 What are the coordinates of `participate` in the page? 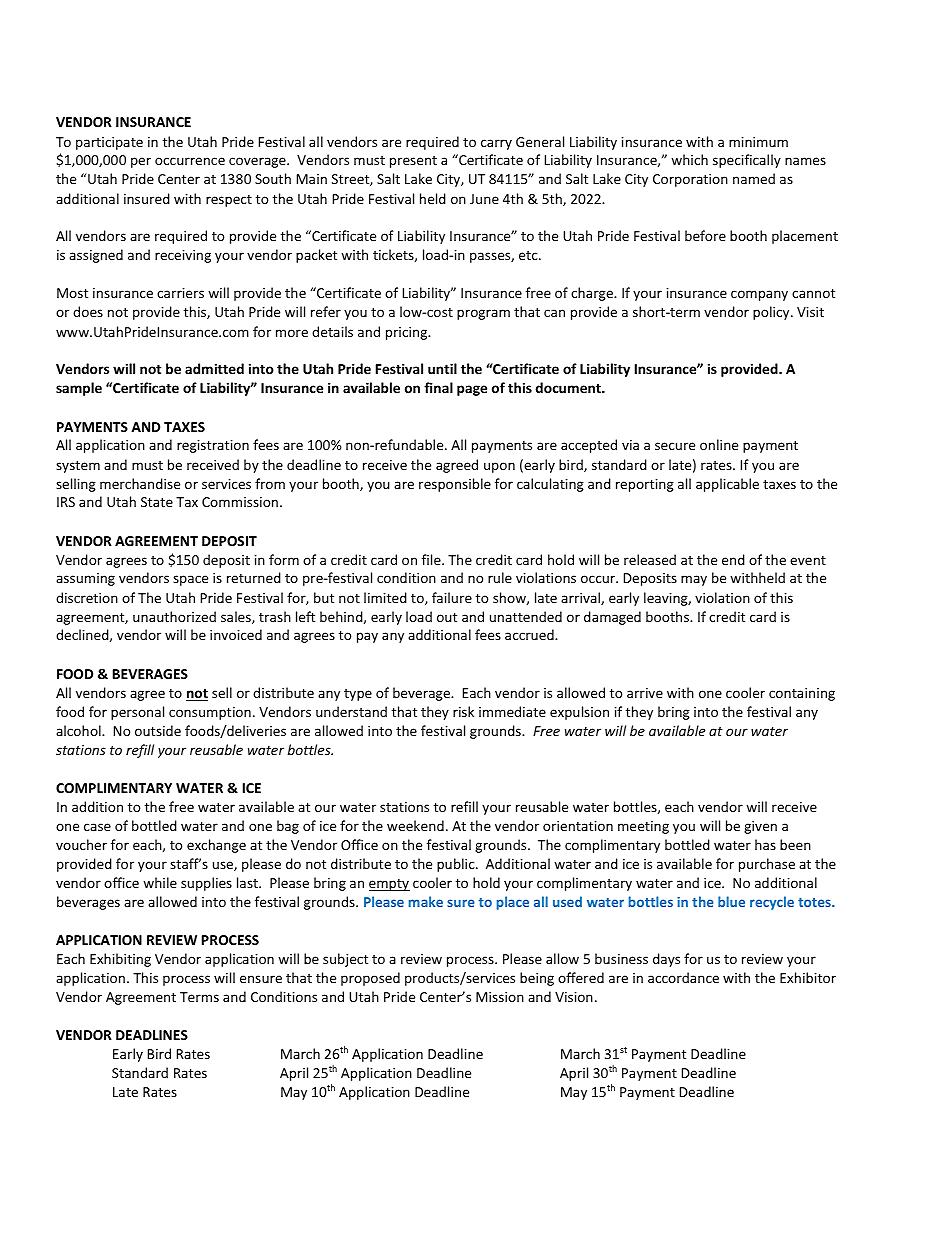 It's located at (109, 143).
